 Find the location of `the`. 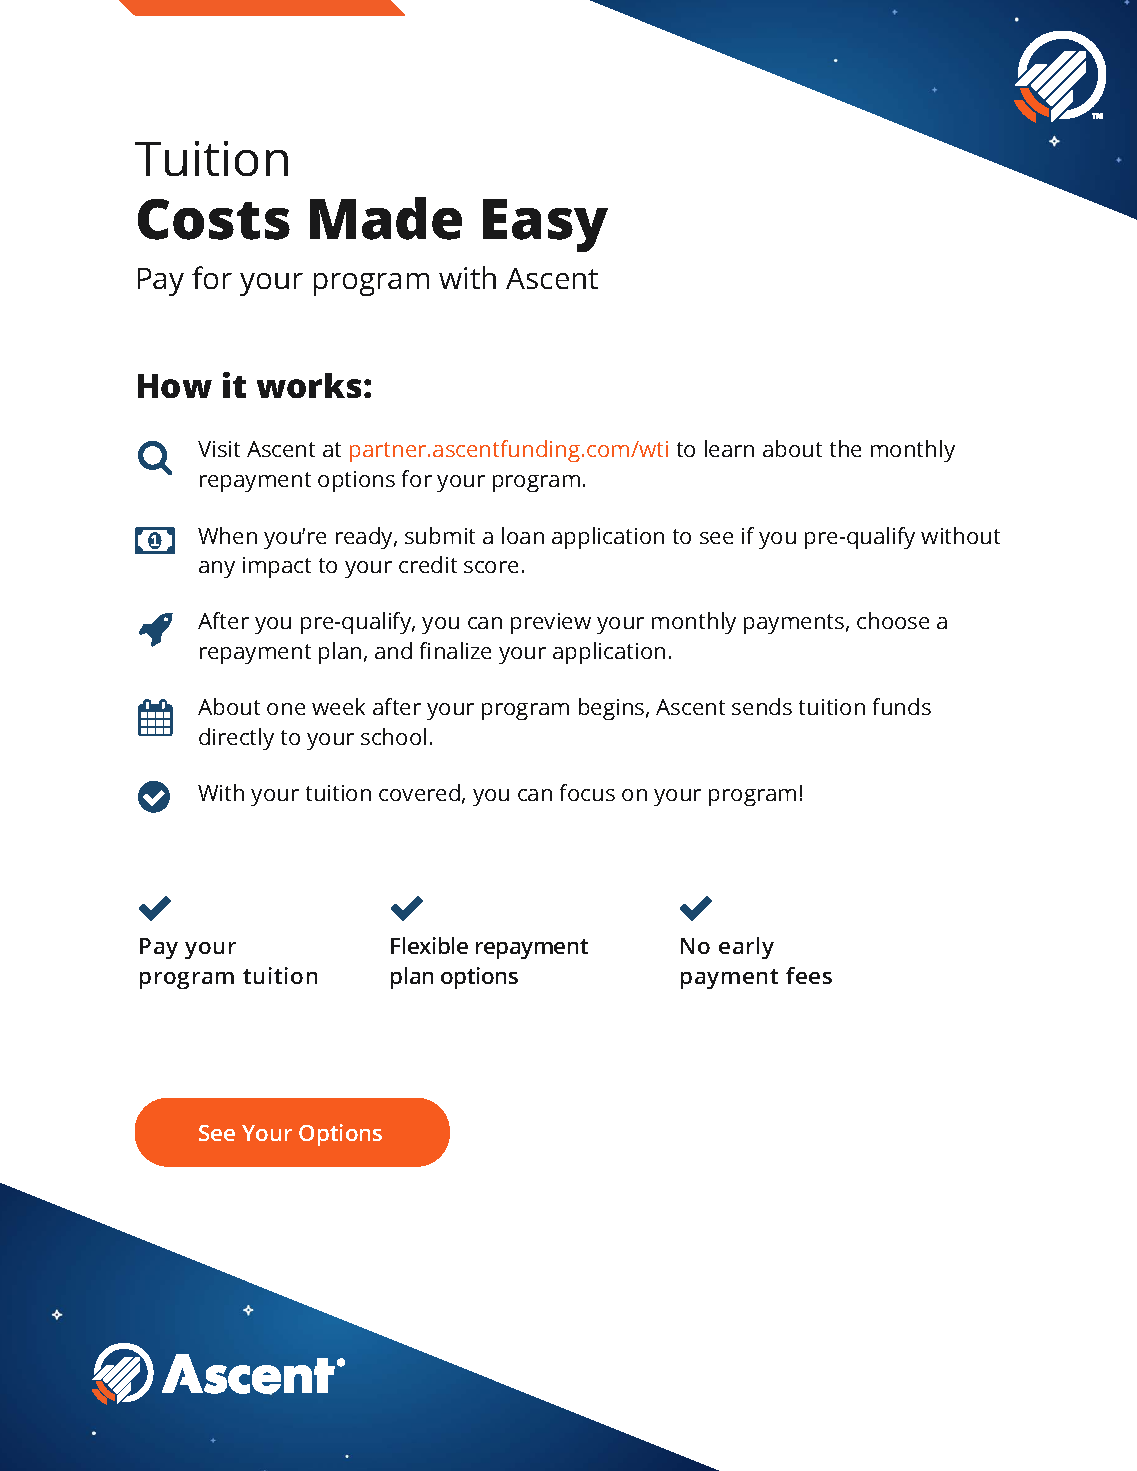

the is located at coordinates (845, 448).
